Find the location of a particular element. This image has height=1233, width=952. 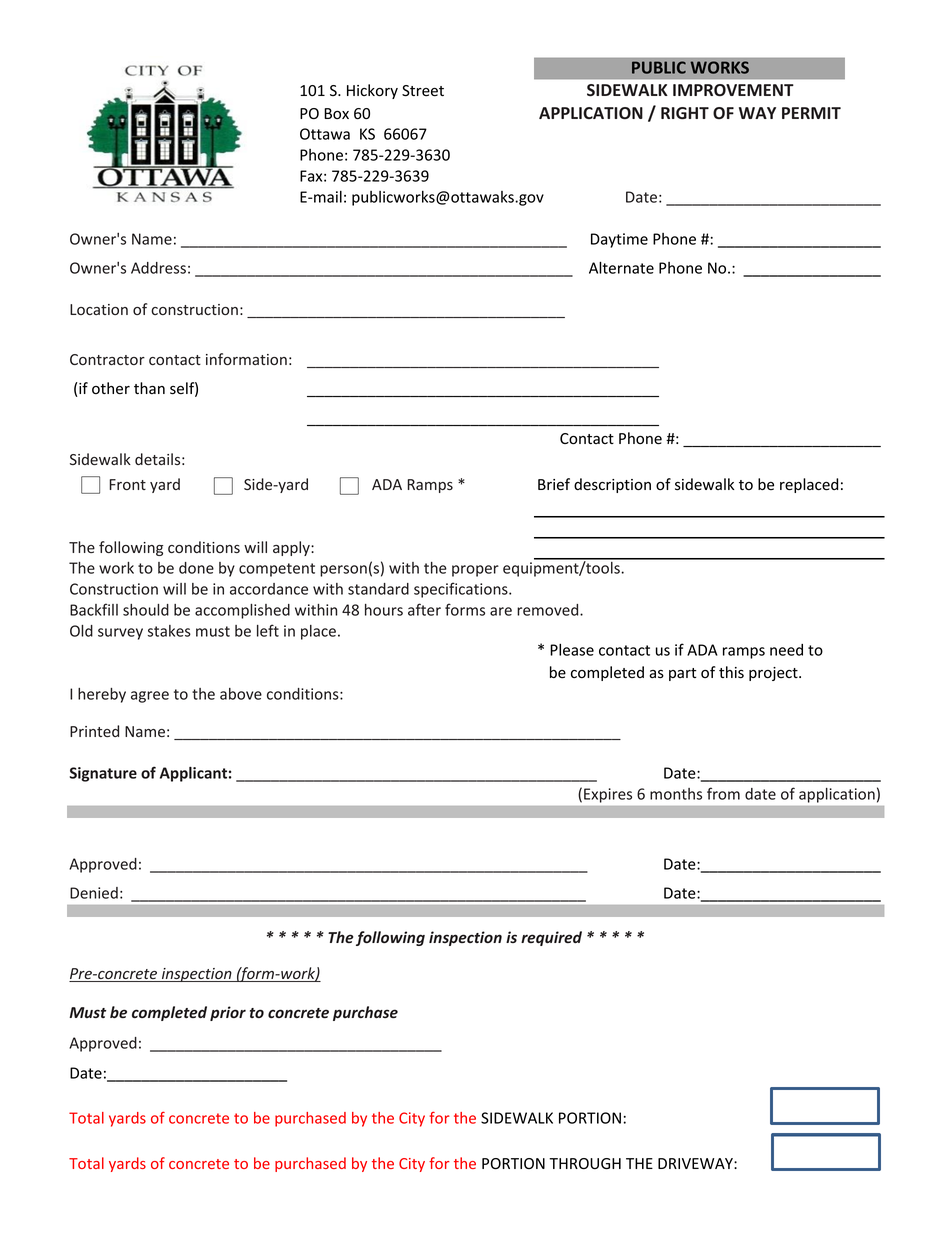

required is located at coordinates (551, 938).
